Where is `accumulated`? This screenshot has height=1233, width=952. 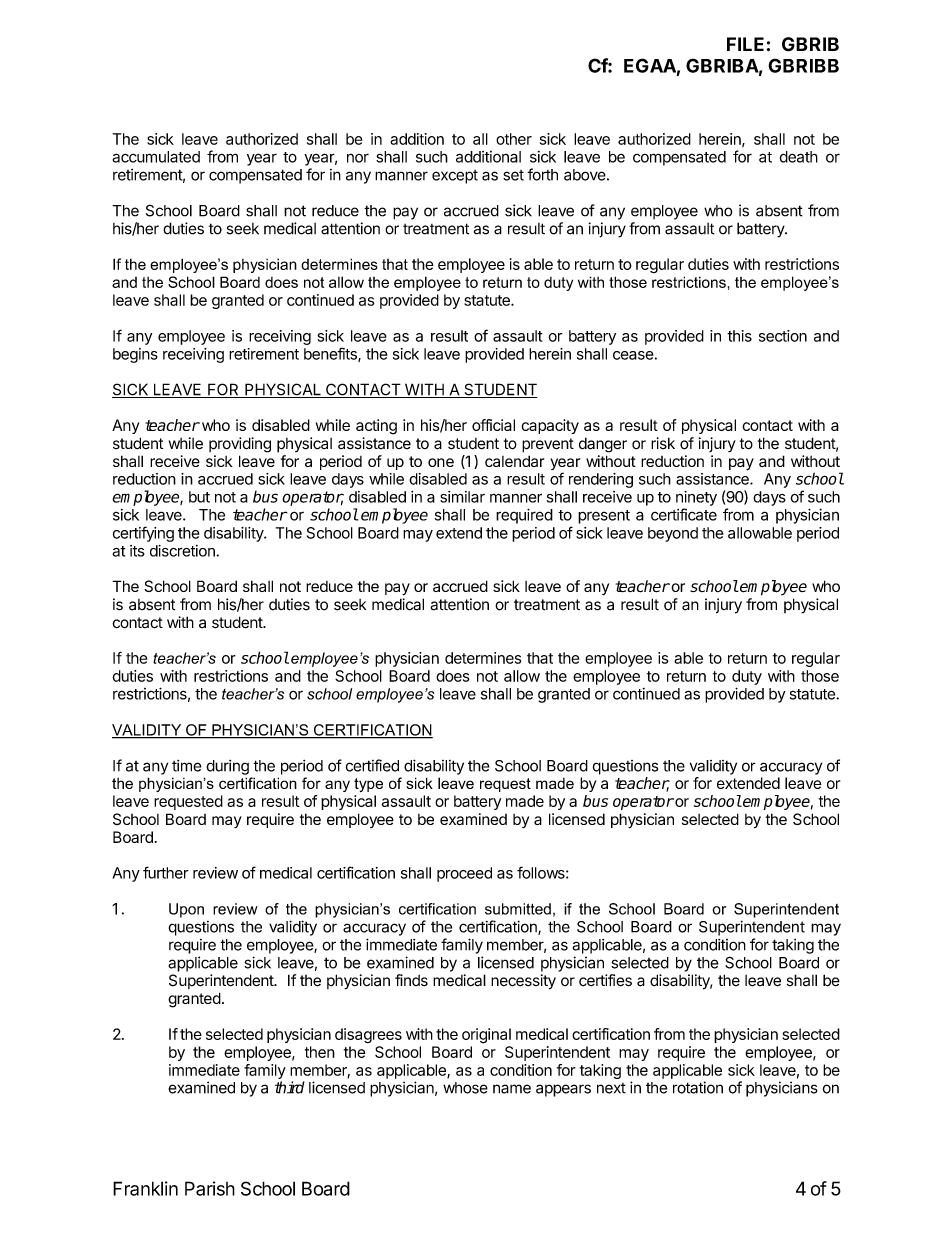 accumulated is located at coordinates (156, 157).
